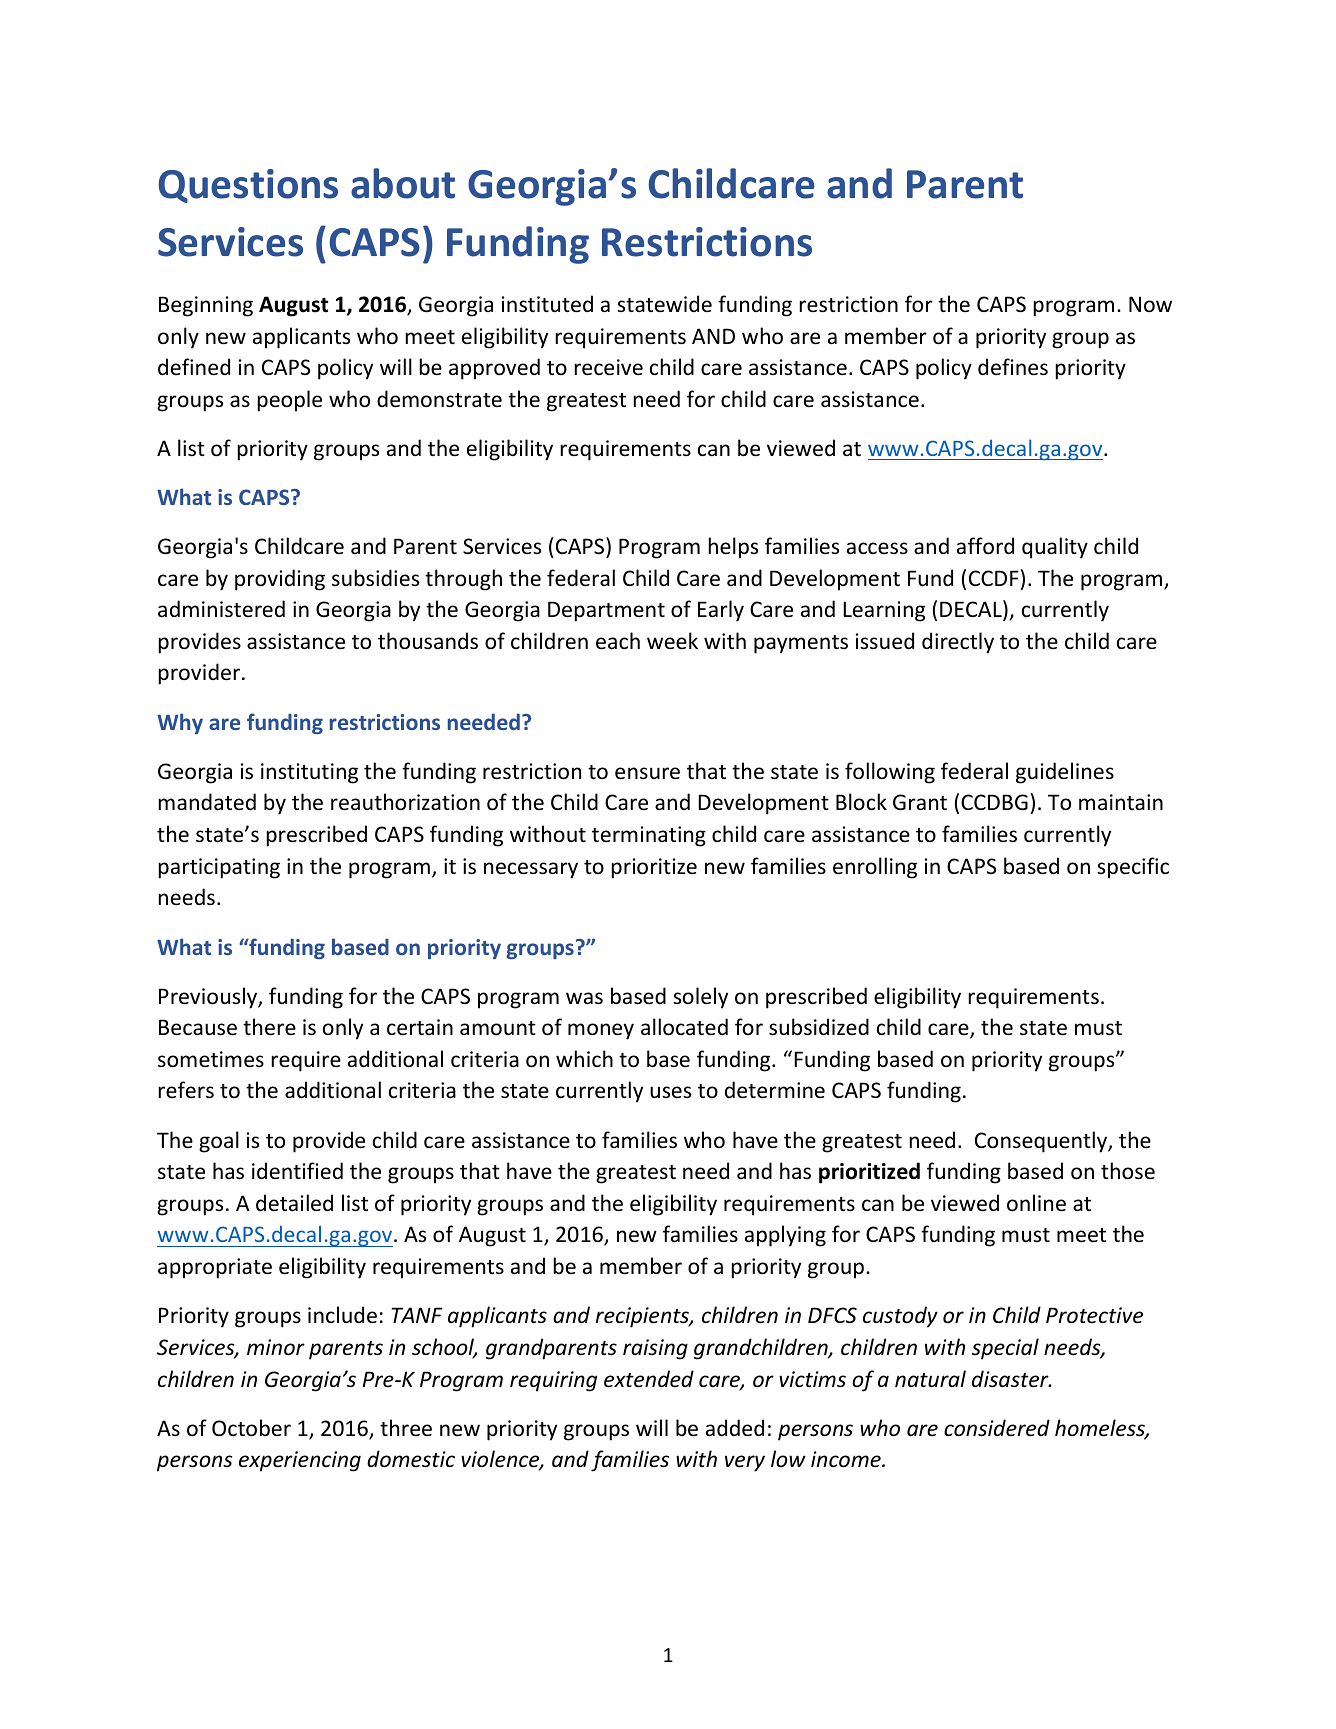 The width and height of the screenshot is (1336, 1729). What do you see at coordinates (280, 580) in the screenshot?
I see `providing` at bounding box center [280, 580].
